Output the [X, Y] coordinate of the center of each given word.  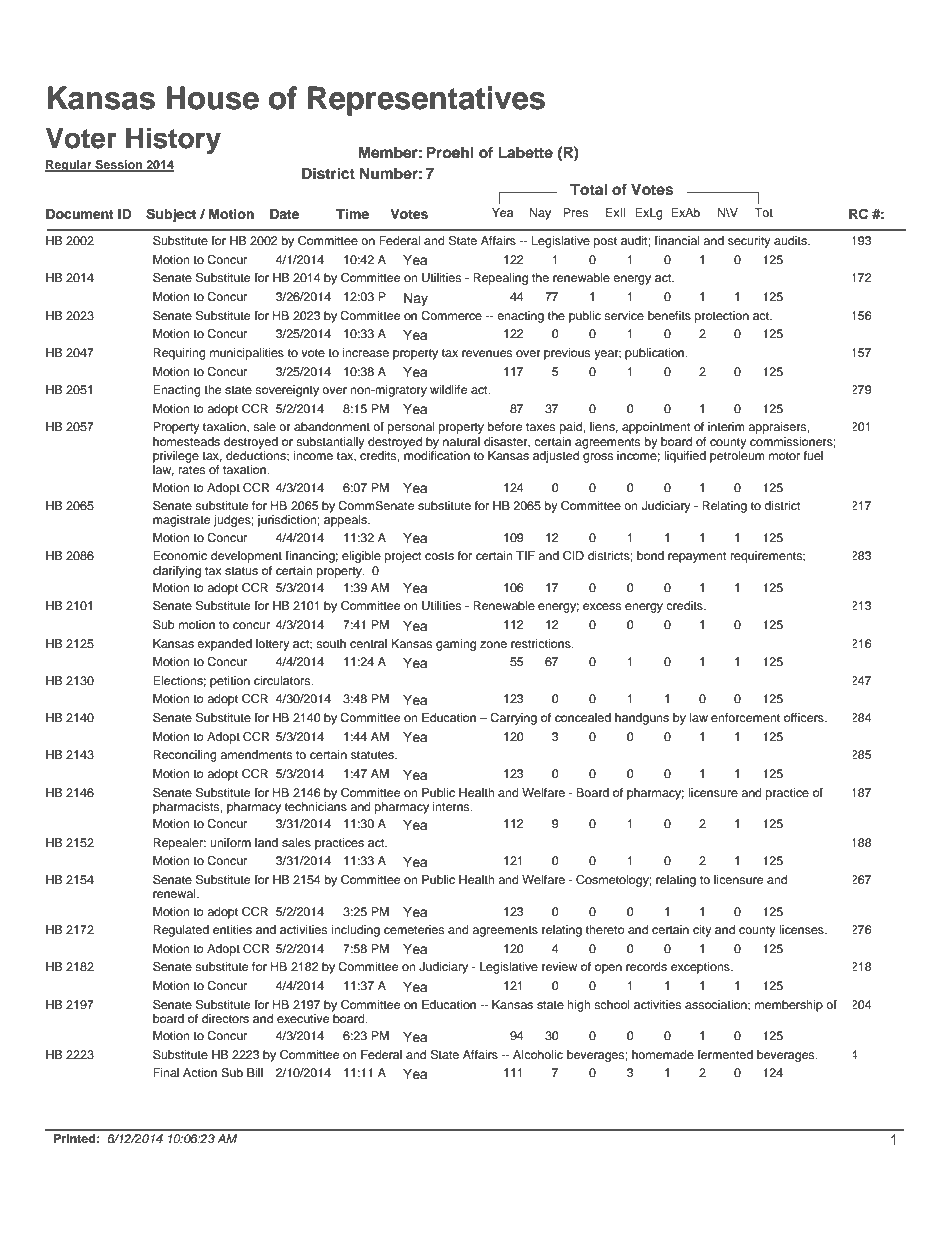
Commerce [451, 316]
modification [437, 455]
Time [352, 214]
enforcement [745, 717]
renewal [175, 893]
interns [452, 806]
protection [722, 317]
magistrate [181, 521]
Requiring [179, 354]
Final [166, 1072]
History [173, 140]
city [702, 931]
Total [588, 190]
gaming [456, 645]
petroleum [737, 457]
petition [230, 682]
